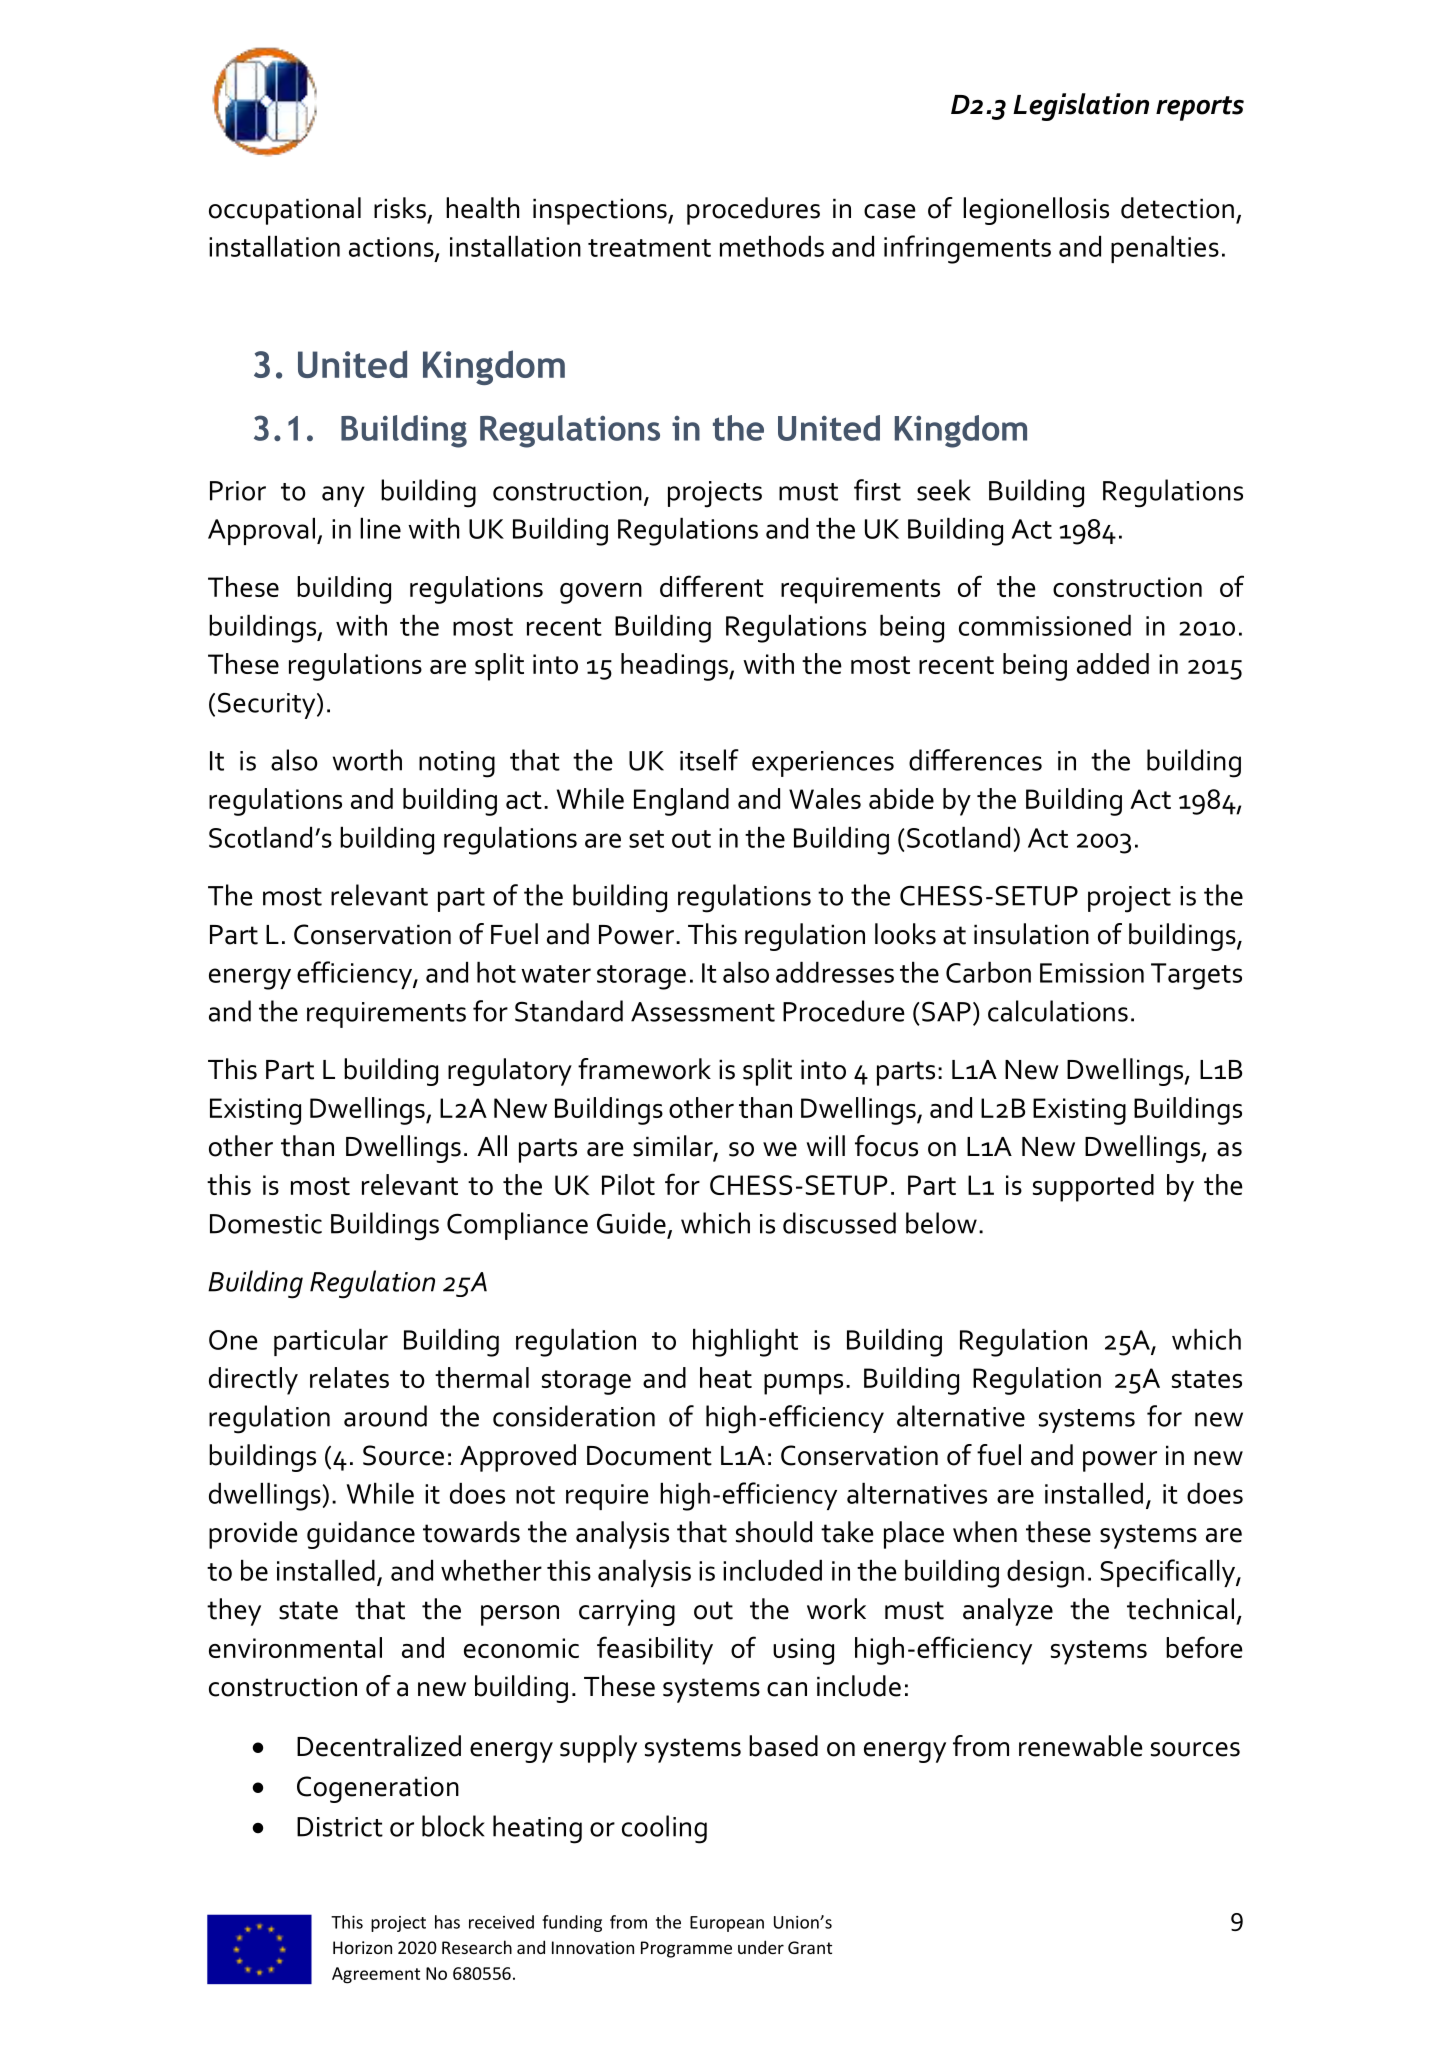  What do you see at coordinates (376, 1975) in the screenshot?
I see `Agreement` at bounding box center [376, 1975].
